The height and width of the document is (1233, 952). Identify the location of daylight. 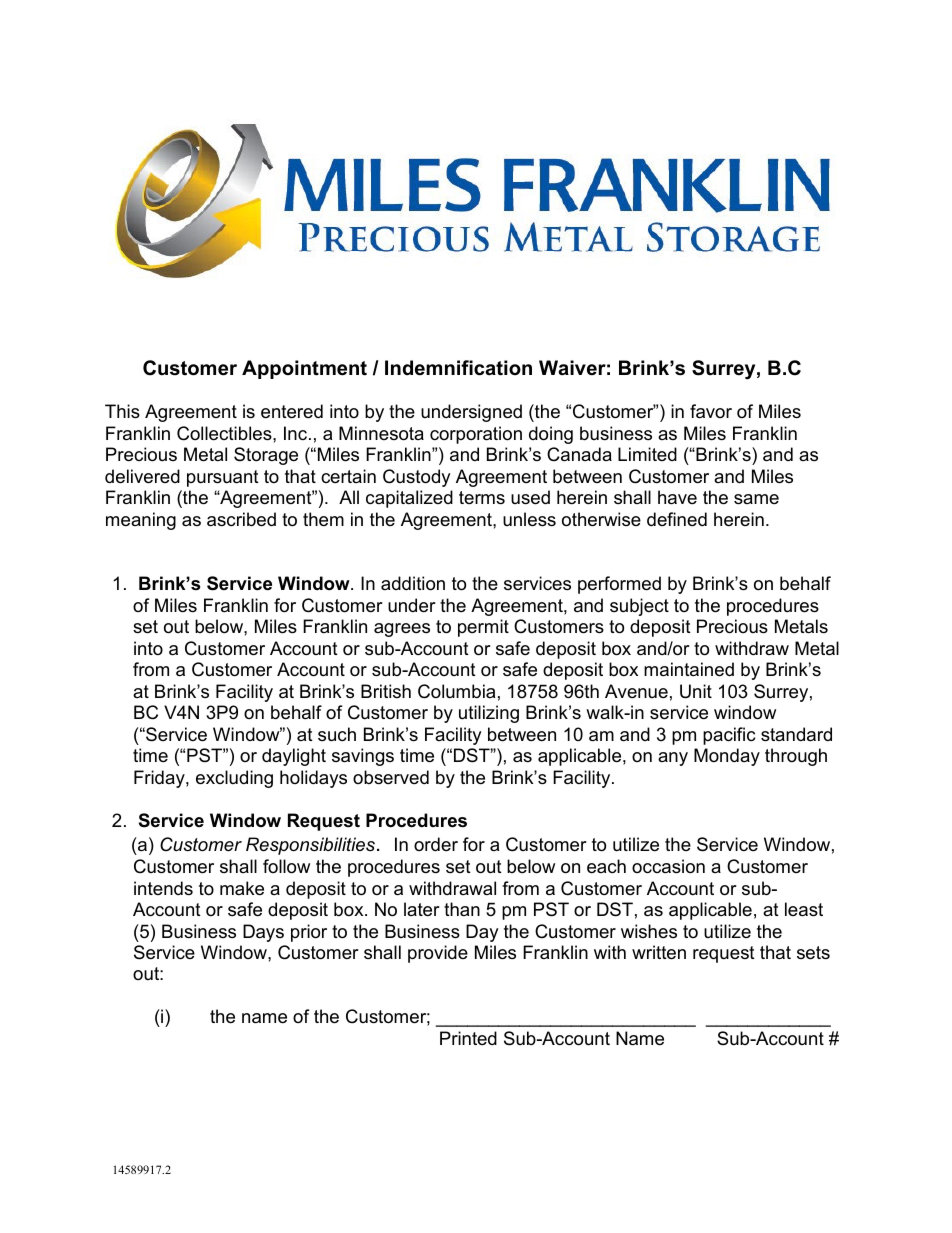
(294, 757).
